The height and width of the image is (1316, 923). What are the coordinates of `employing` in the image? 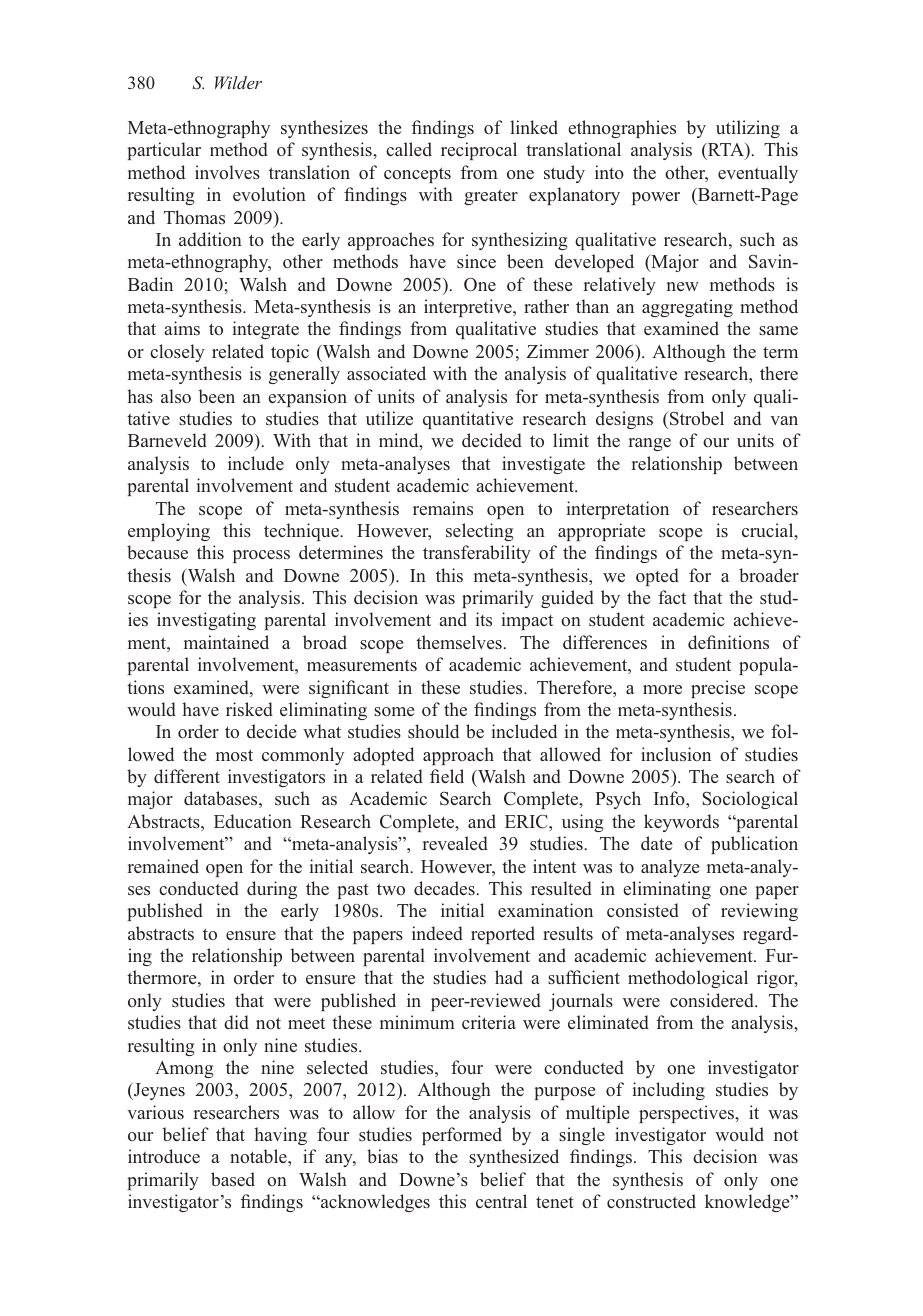 It's located at (169, 532).
